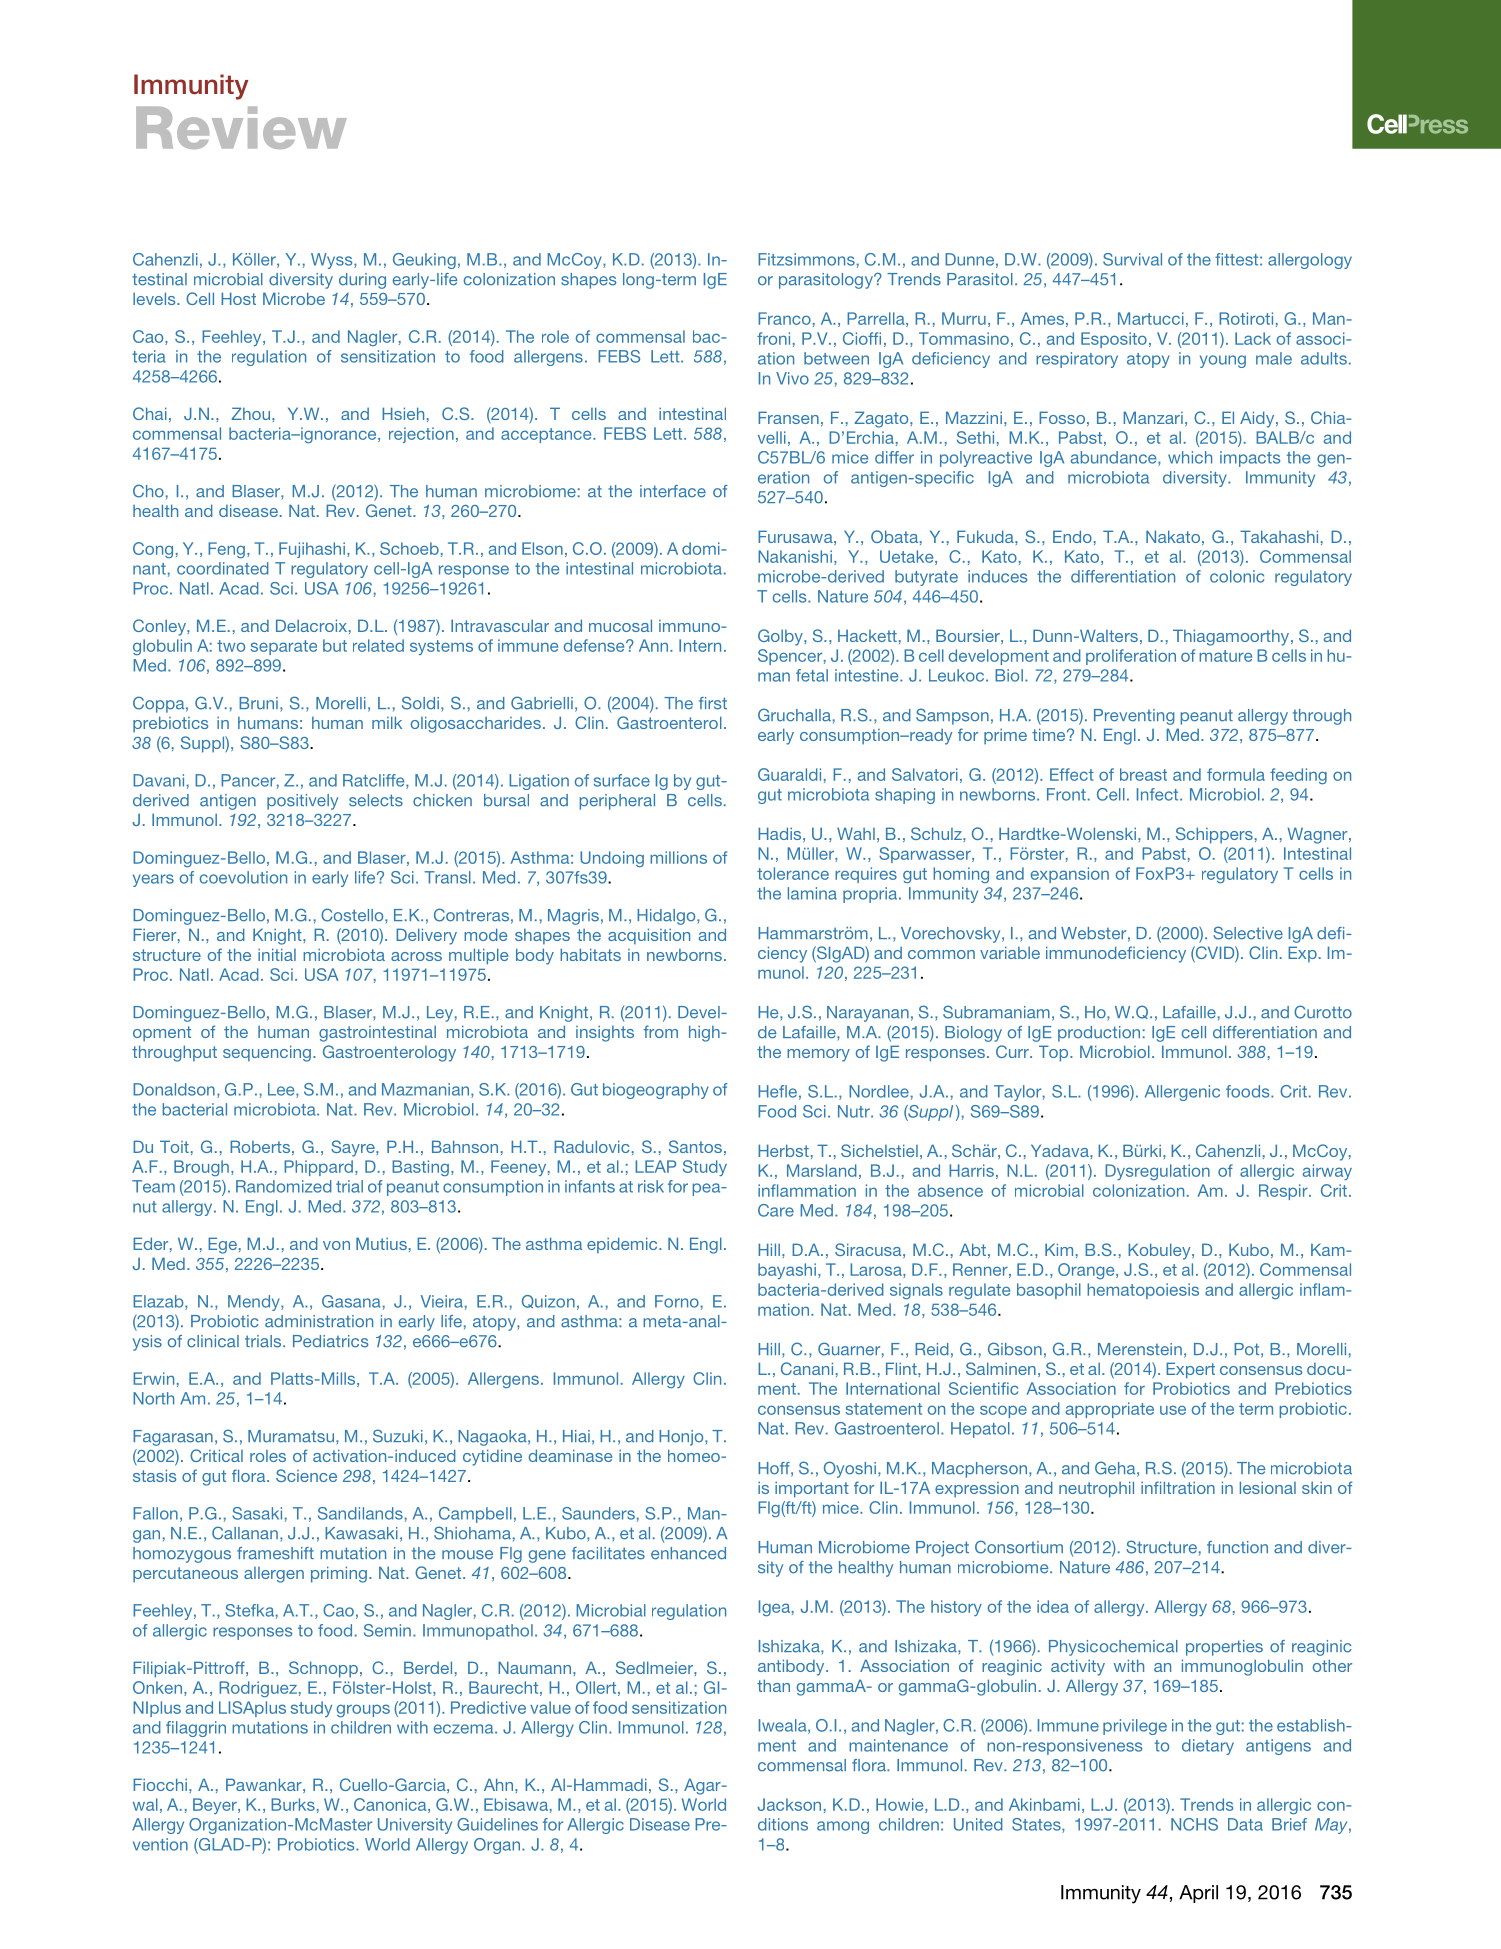  What do you see at coordinates (789, 1804) in the image?
I see `Jackson` at bounding box center [789, 1804].
